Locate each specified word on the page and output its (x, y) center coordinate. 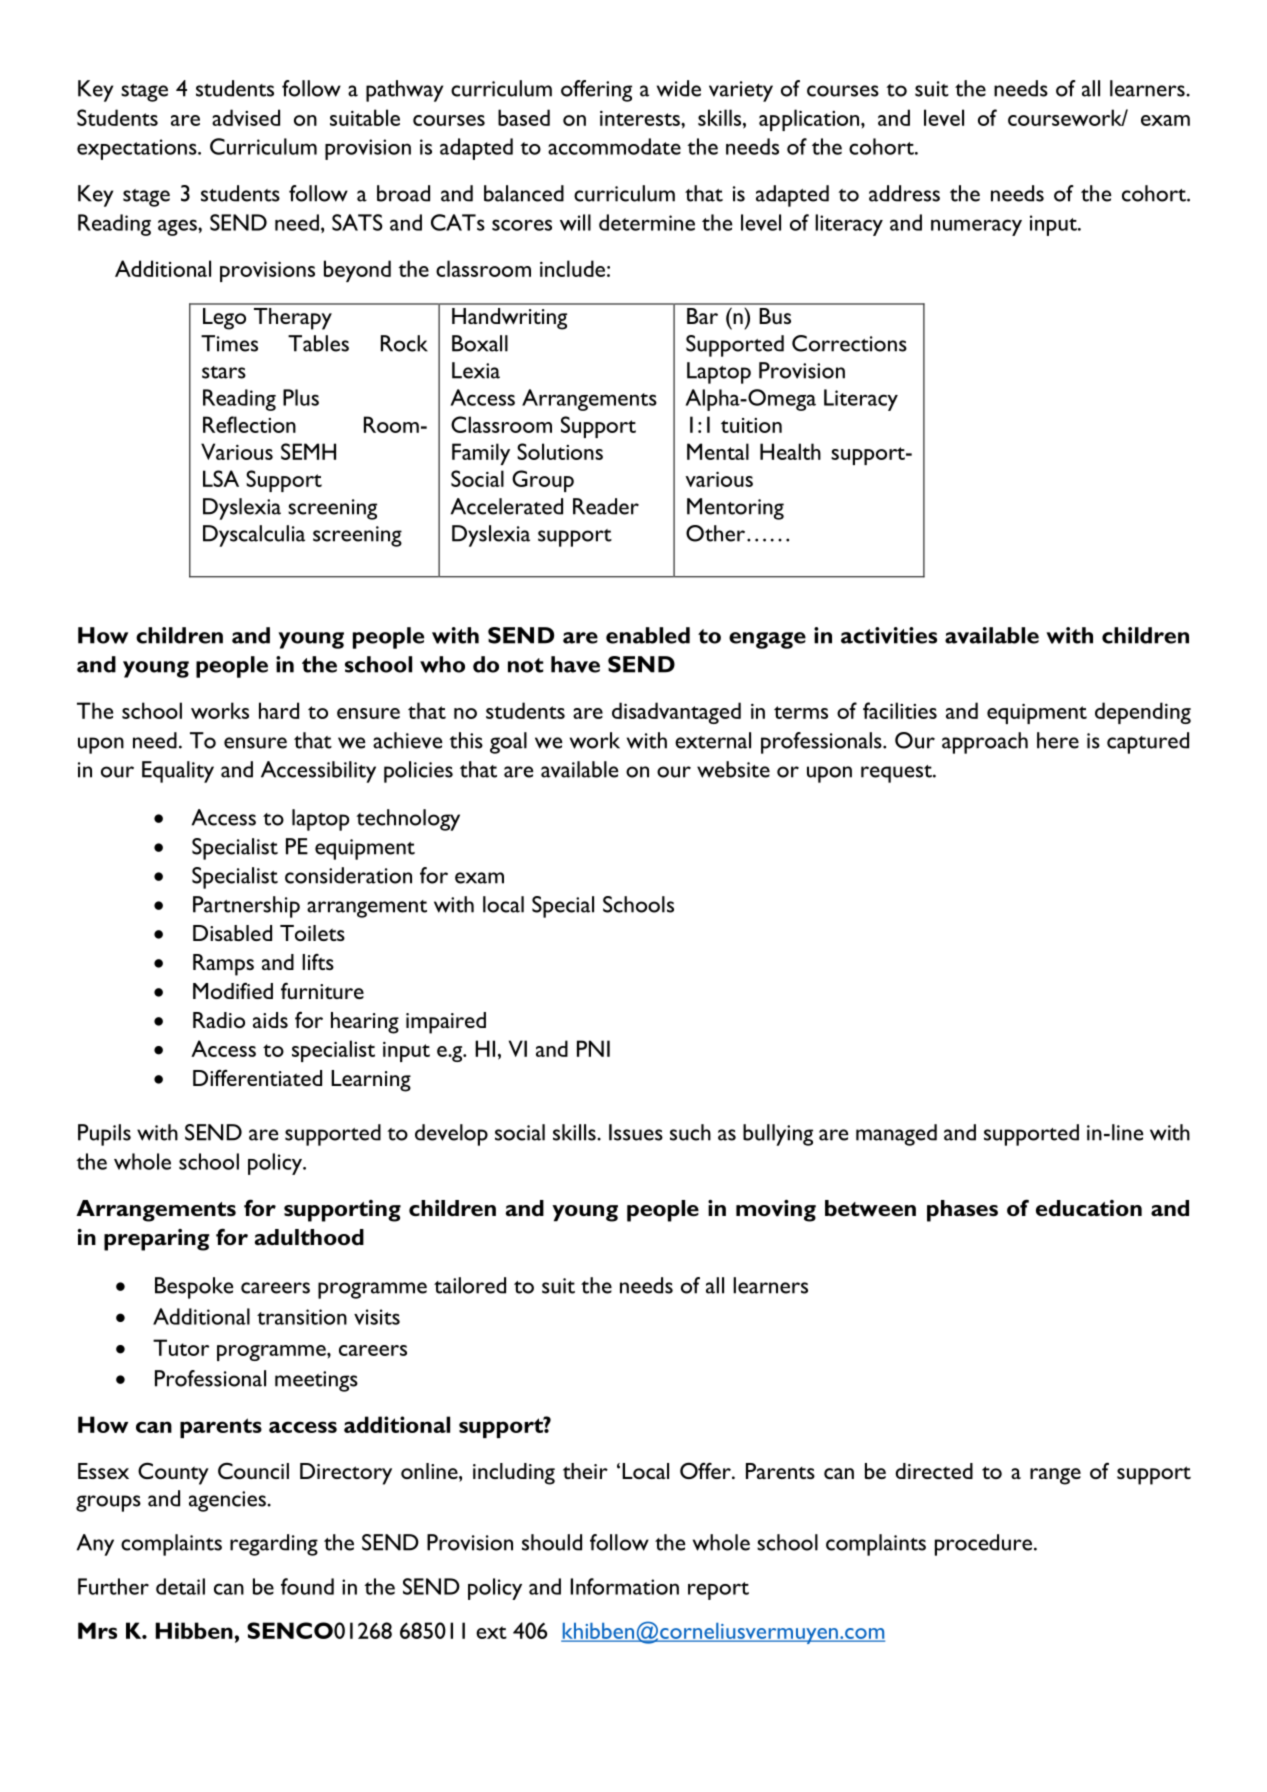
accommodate (614, 146)
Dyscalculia (254, 536)
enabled (648, 635)
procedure (983, 1545)
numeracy (976, 227)
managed (896, 1135)
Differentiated (257, 1077)
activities (889, 635)
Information (624, 1586)
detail (180, 1586)
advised (246, 117)
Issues (636, 1132)
